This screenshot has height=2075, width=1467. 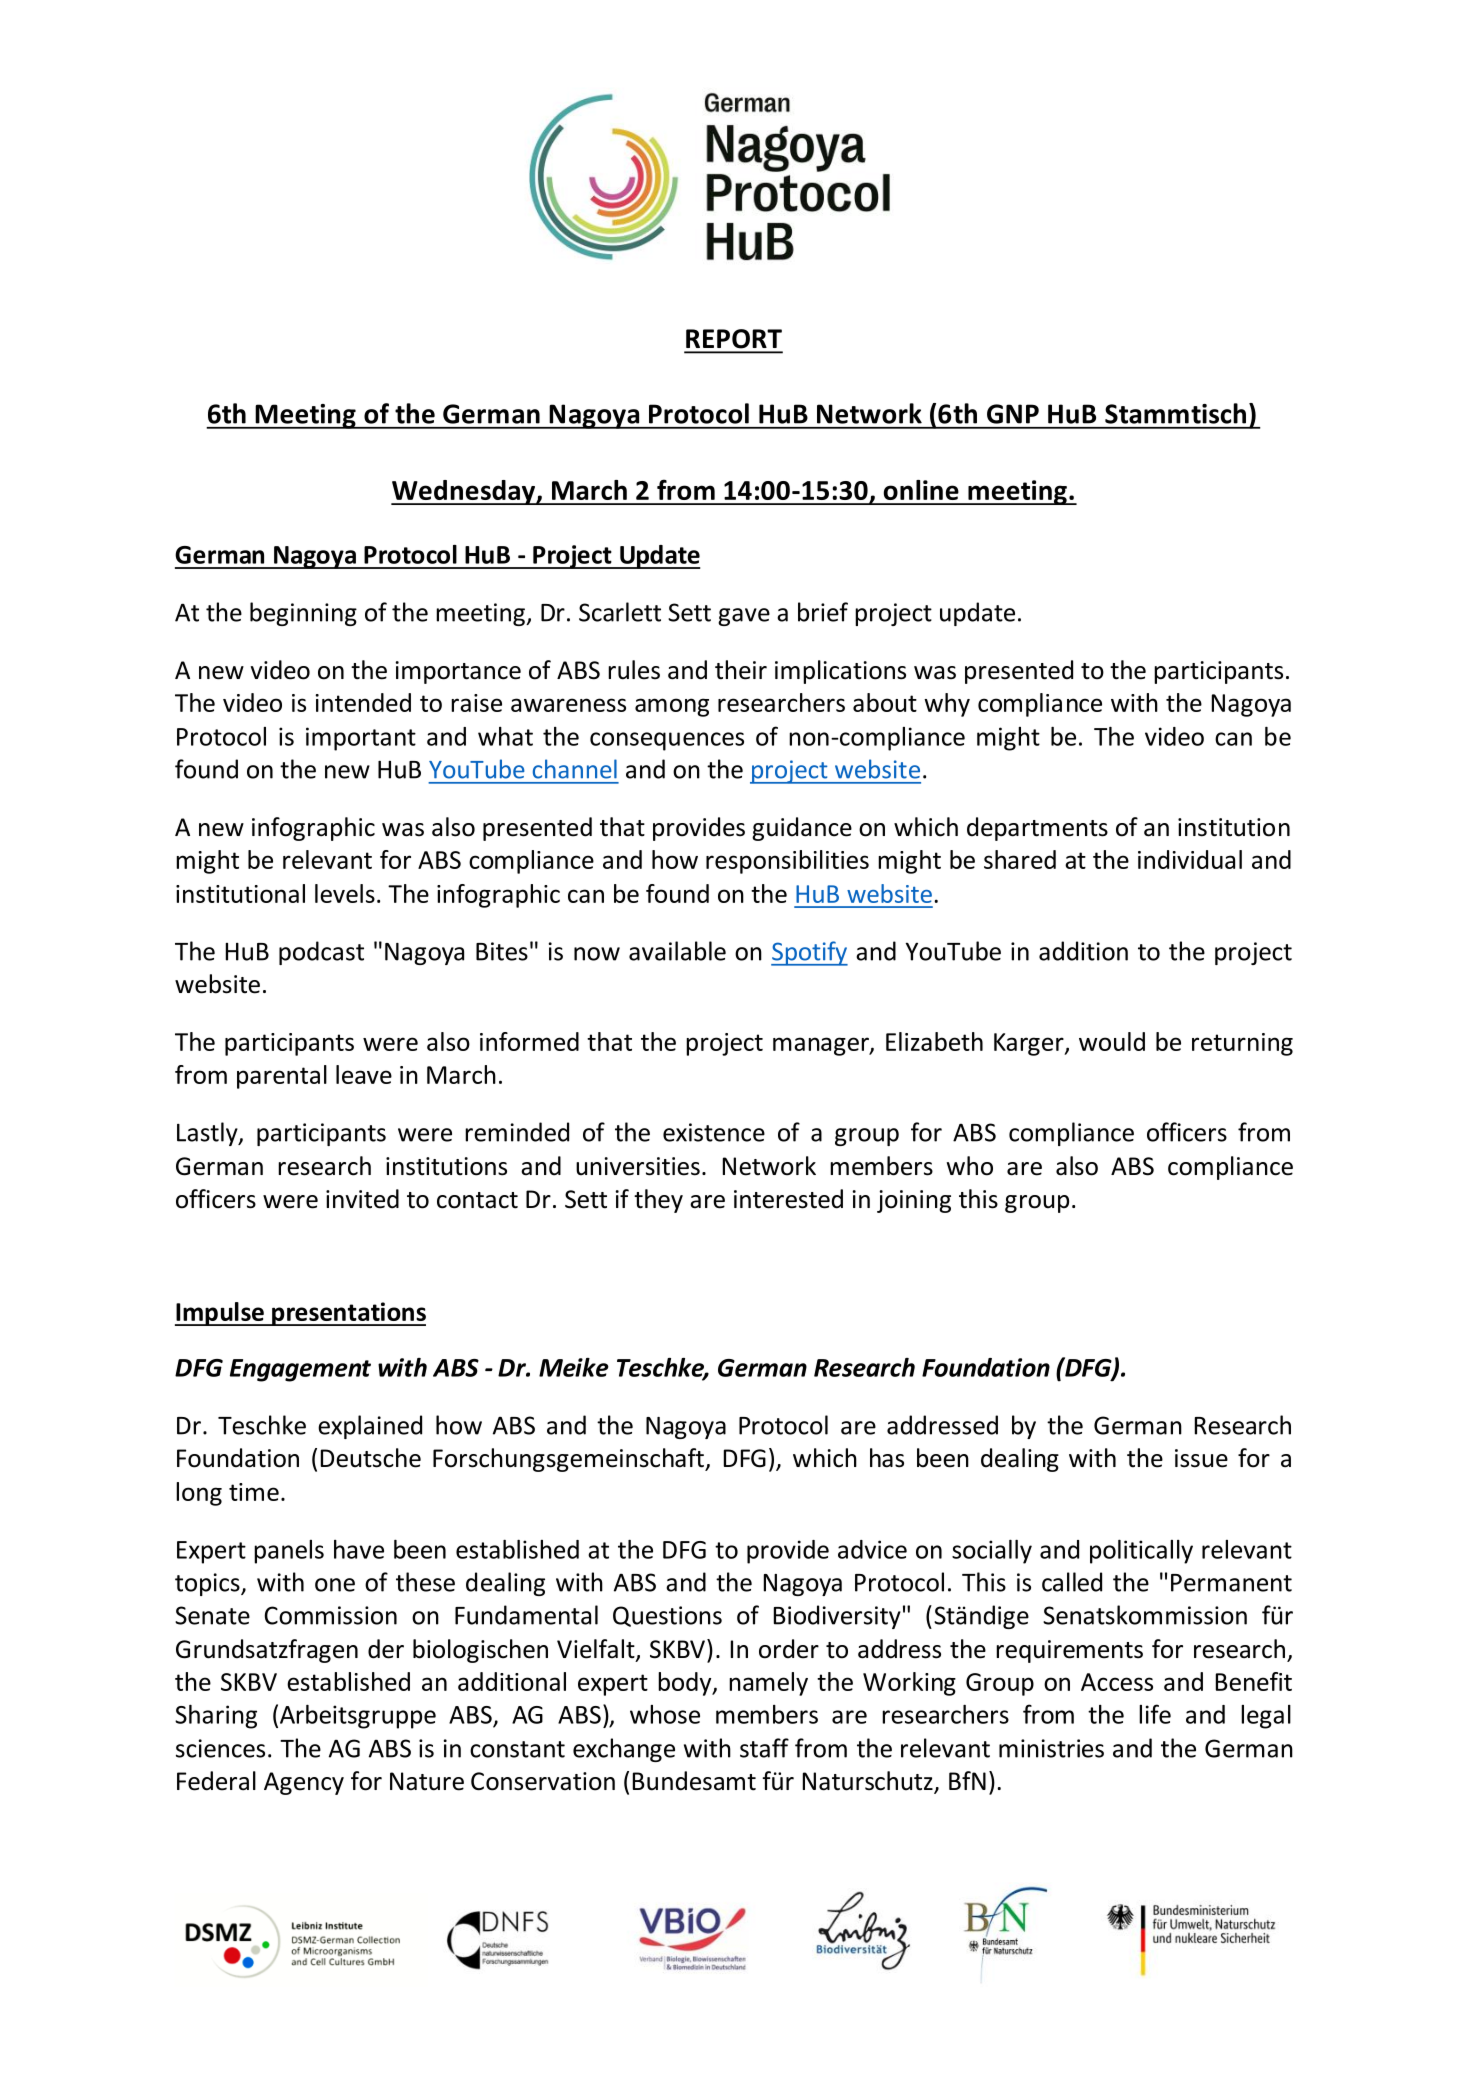 What do you see at coordinates (364, 1074) in the screenshot?
I see `leave` at bounding box center [364, 1074].
